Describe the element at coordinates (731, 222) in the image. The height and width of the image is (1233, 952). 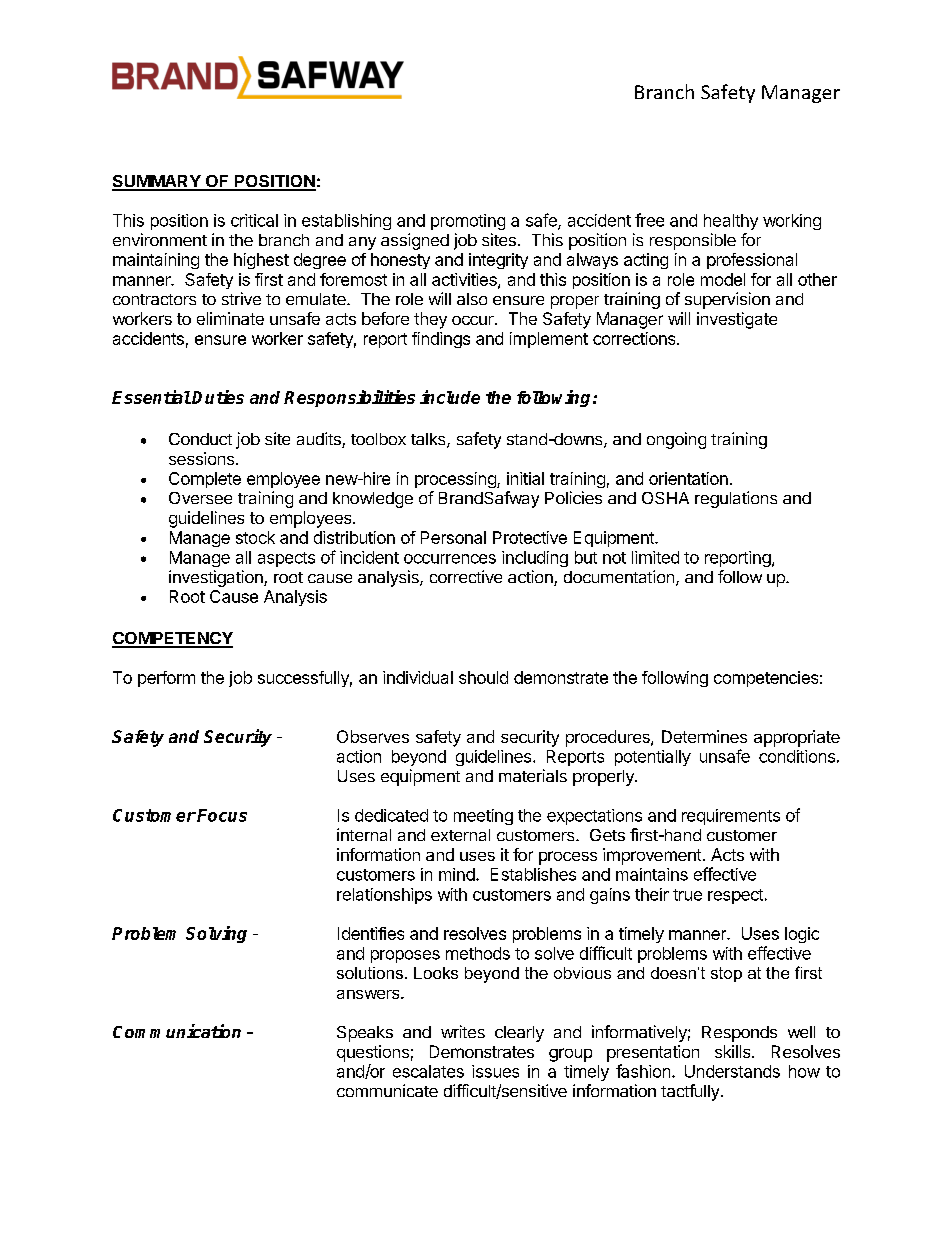
I see `healthy` at that location.
